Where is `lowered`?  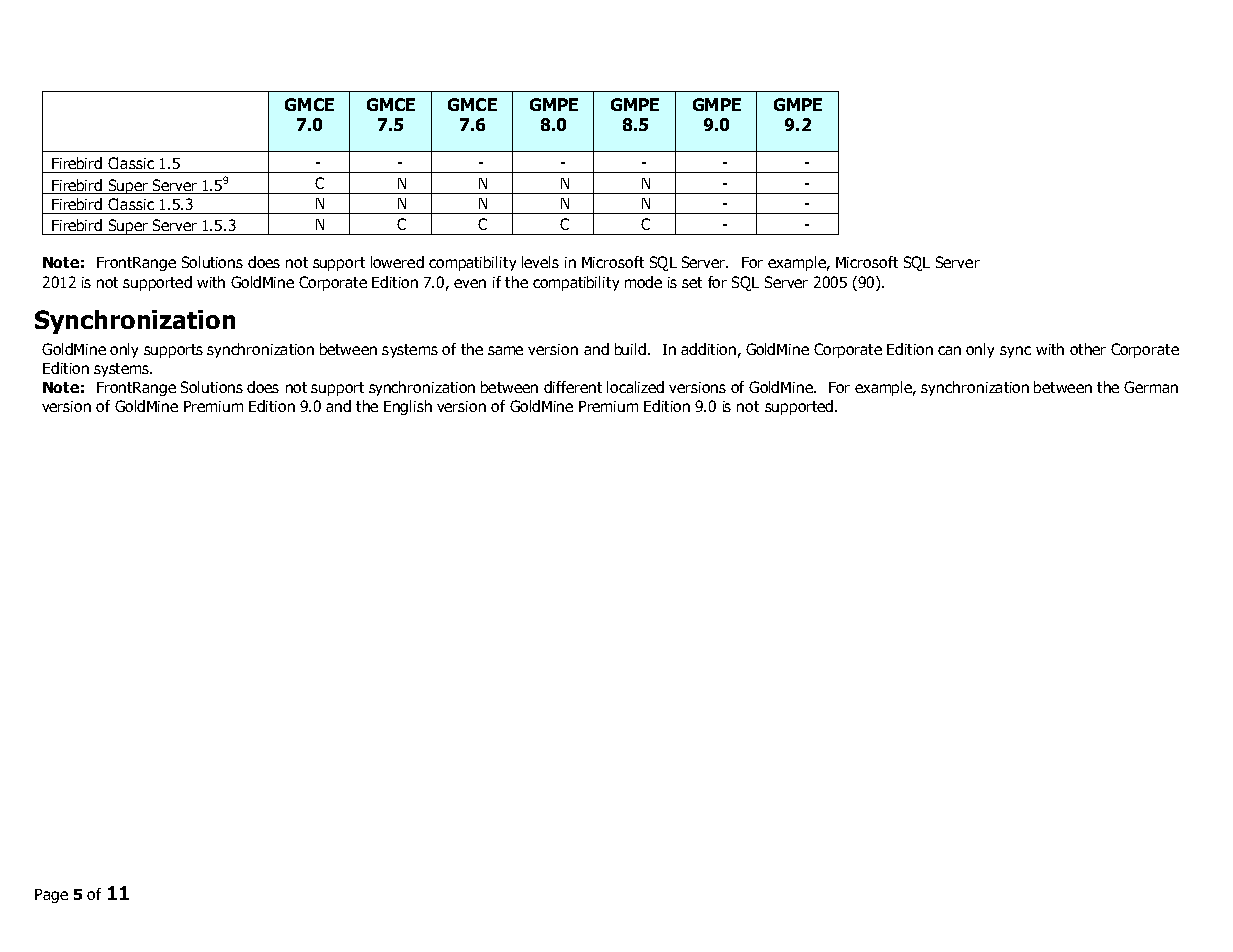 lowered is located at coordinates (397, 262).
